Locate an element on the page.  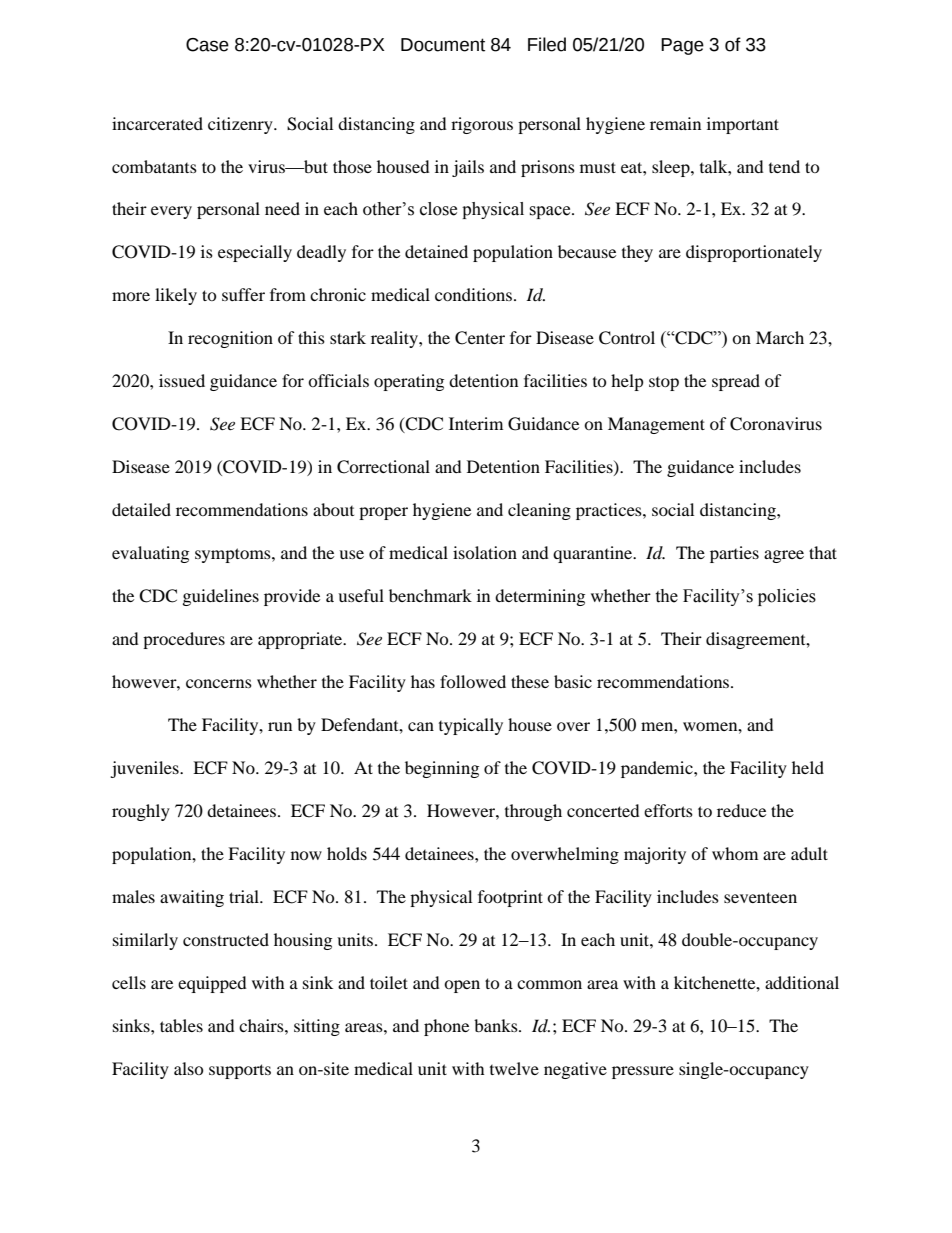
recognition is located at coordinates (230, 339).
